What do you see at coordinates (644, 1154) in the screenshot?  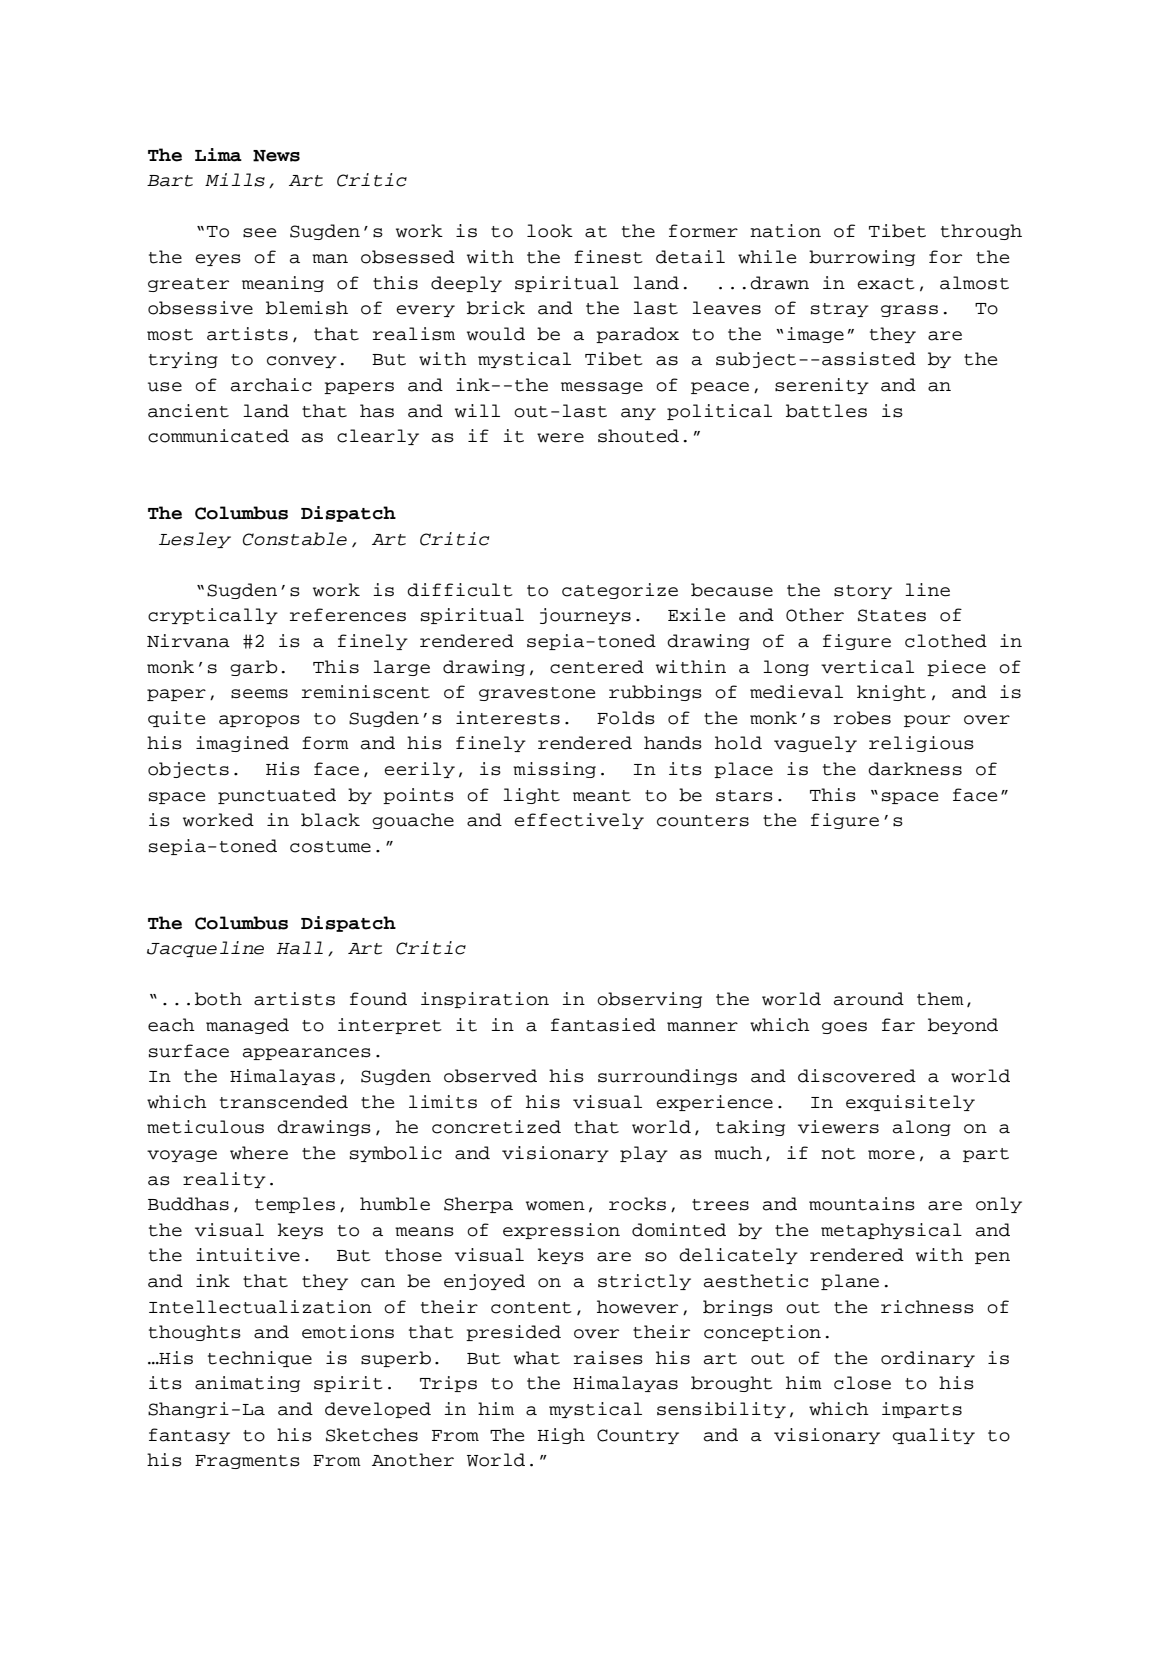 I see `play` at bounding box center [644, 1154].
